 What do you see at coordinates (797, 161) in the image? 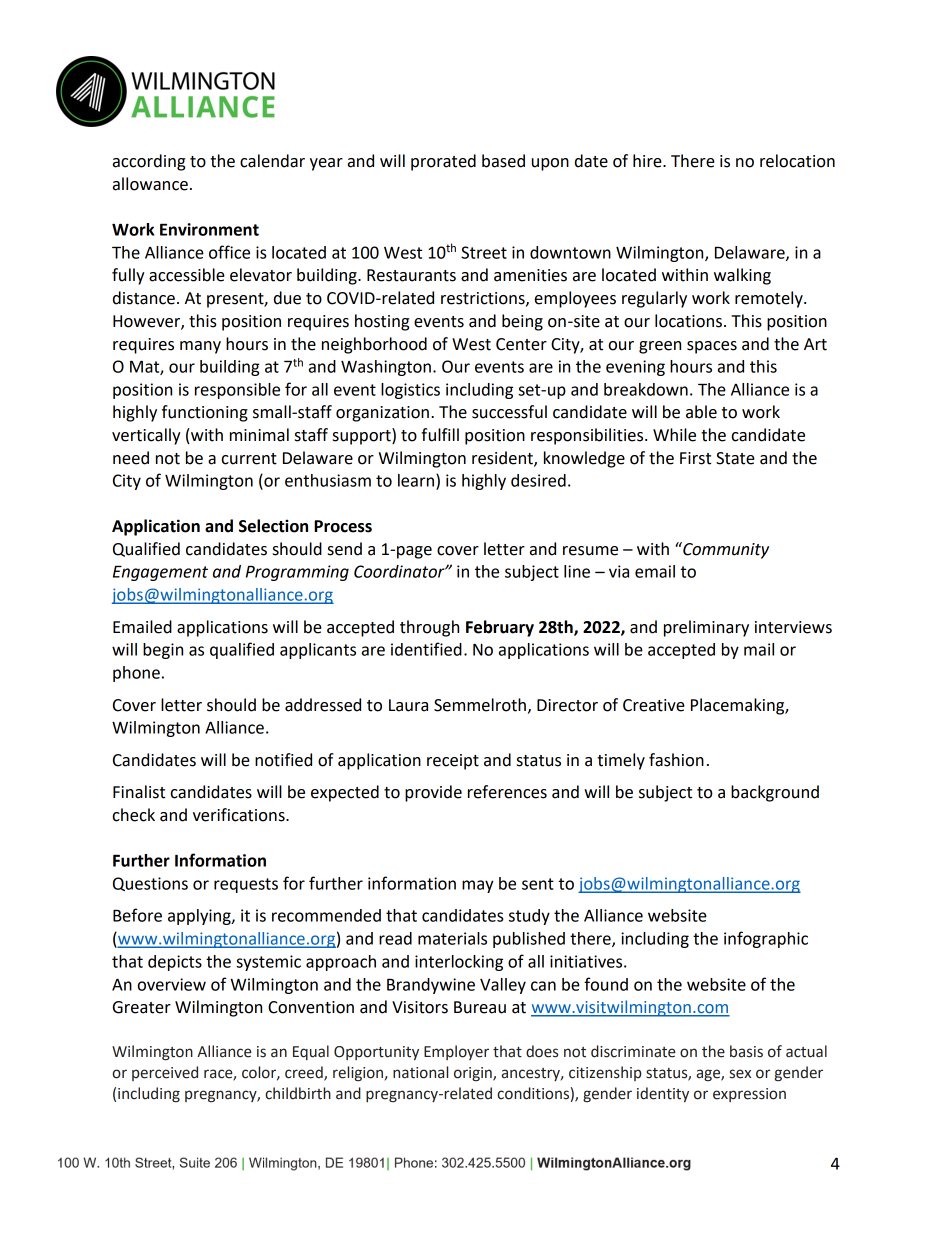
I see `relocation` at bounding box center [797, 161].
